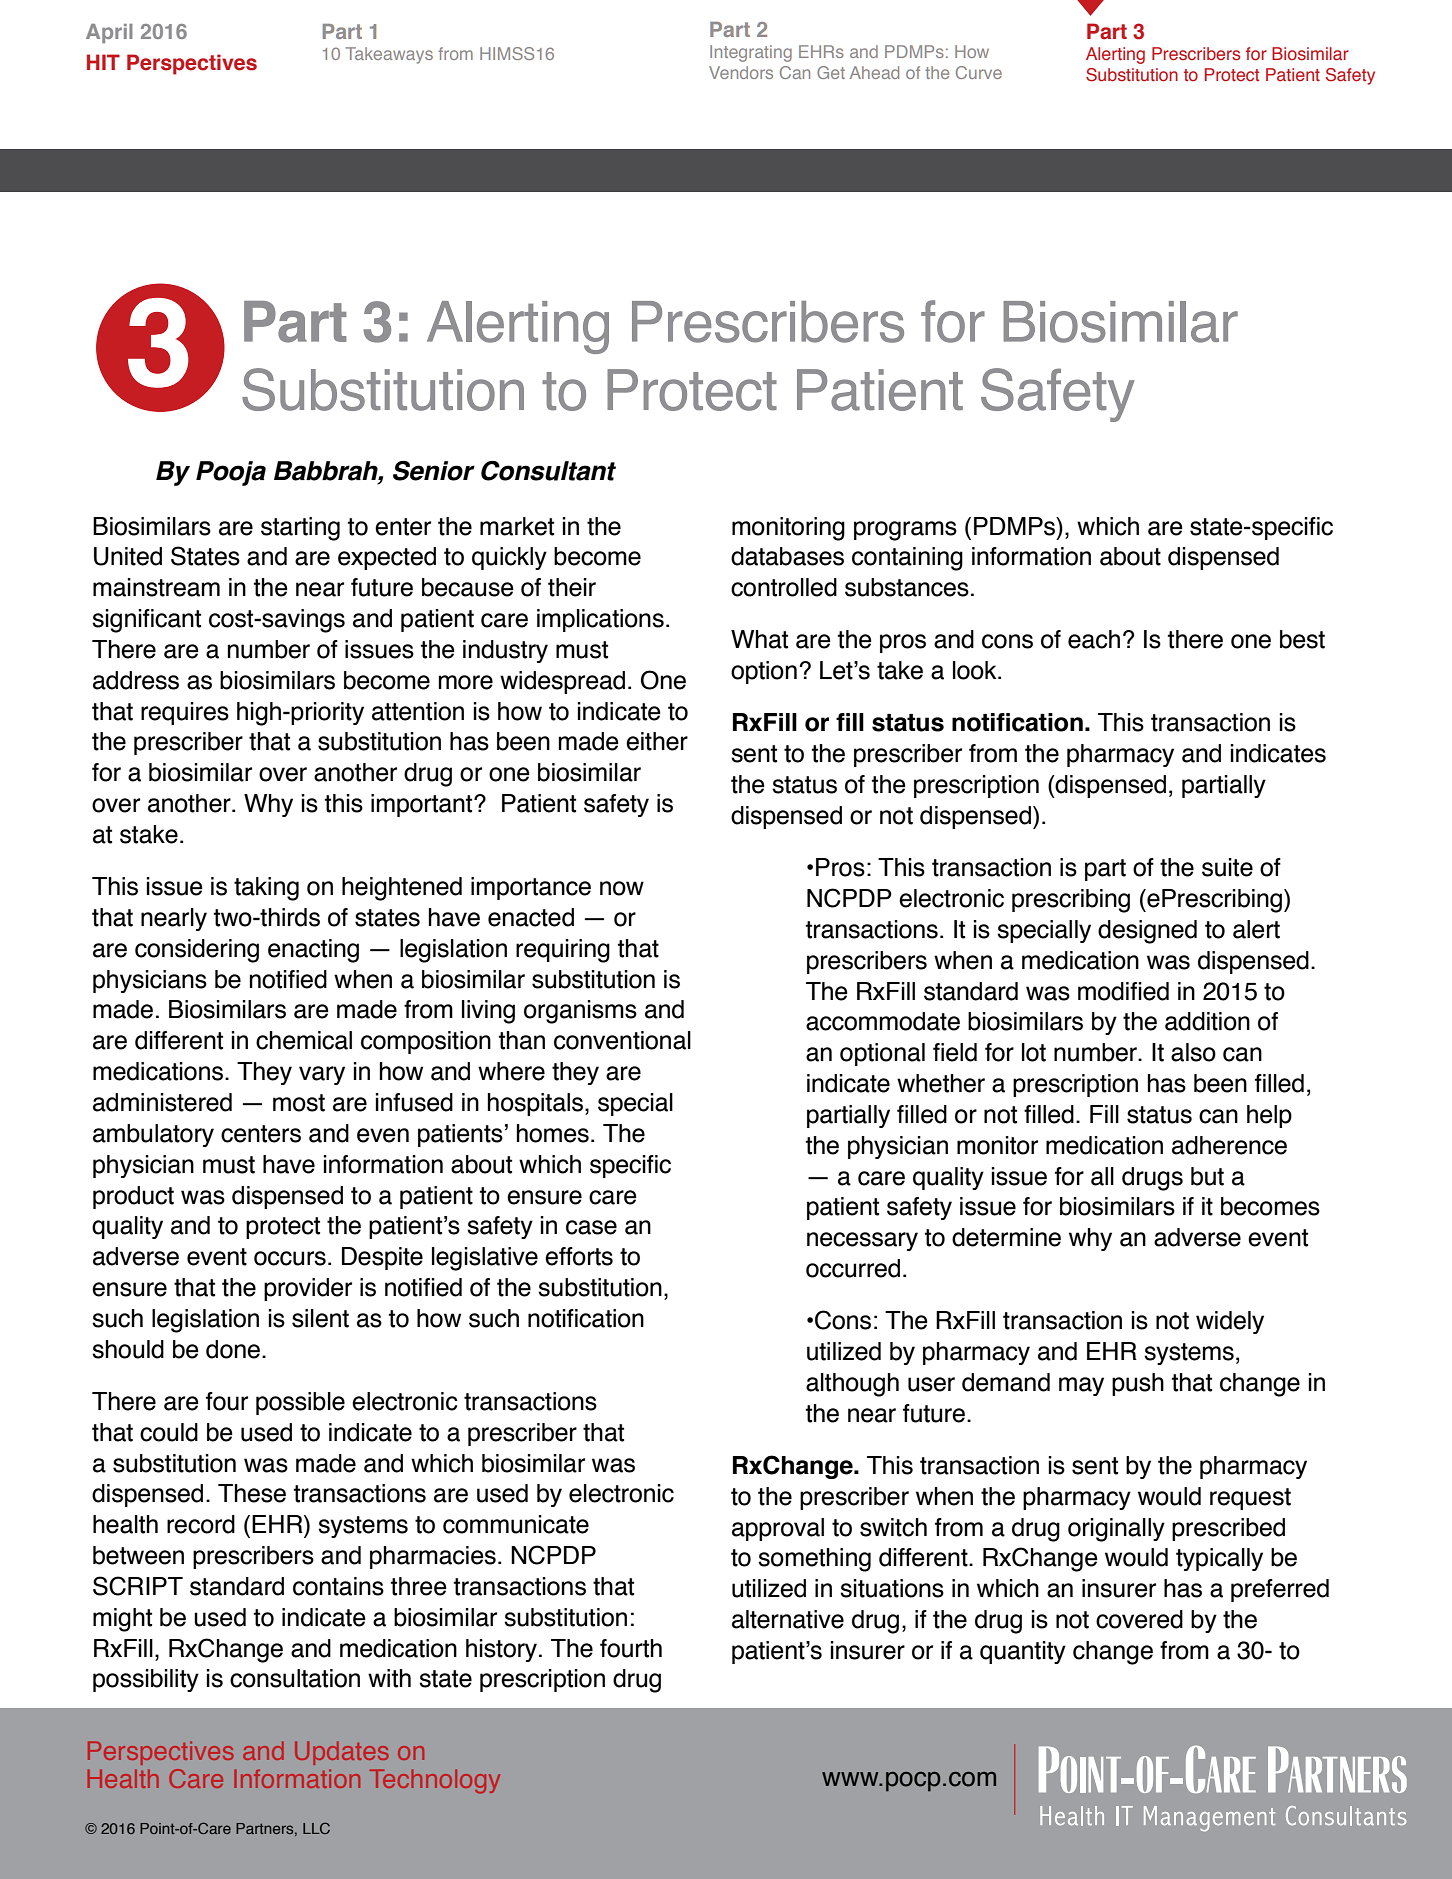  Describe the element at coordinates (905, 531) in the image. I see `programs` at that location.
